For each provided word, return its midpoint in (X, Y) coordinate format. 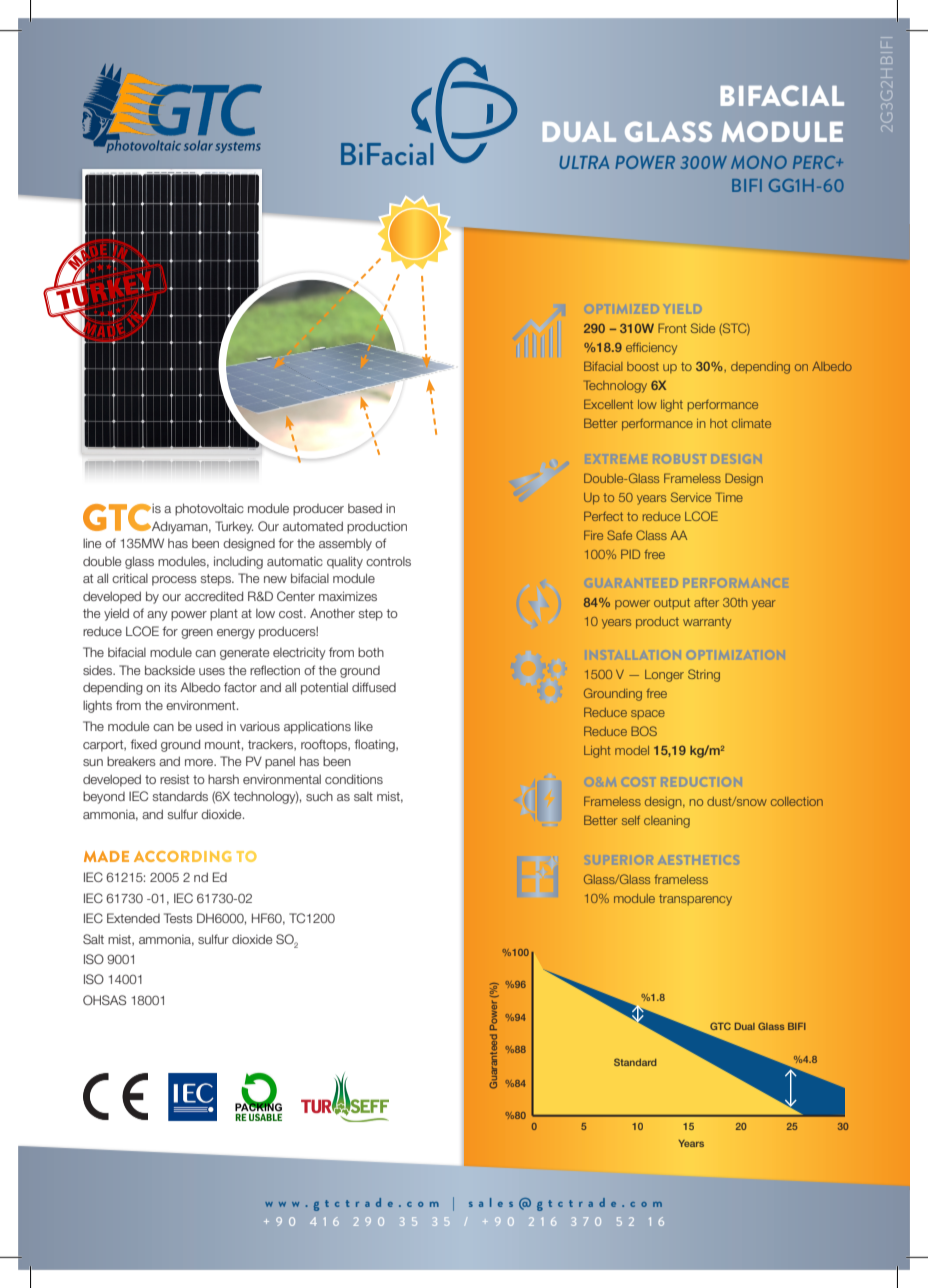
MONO (759, 162)
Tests (178, 918)
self (631, 820)
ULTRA (584, 162)
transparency (695, 900)
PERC (815, 162)
